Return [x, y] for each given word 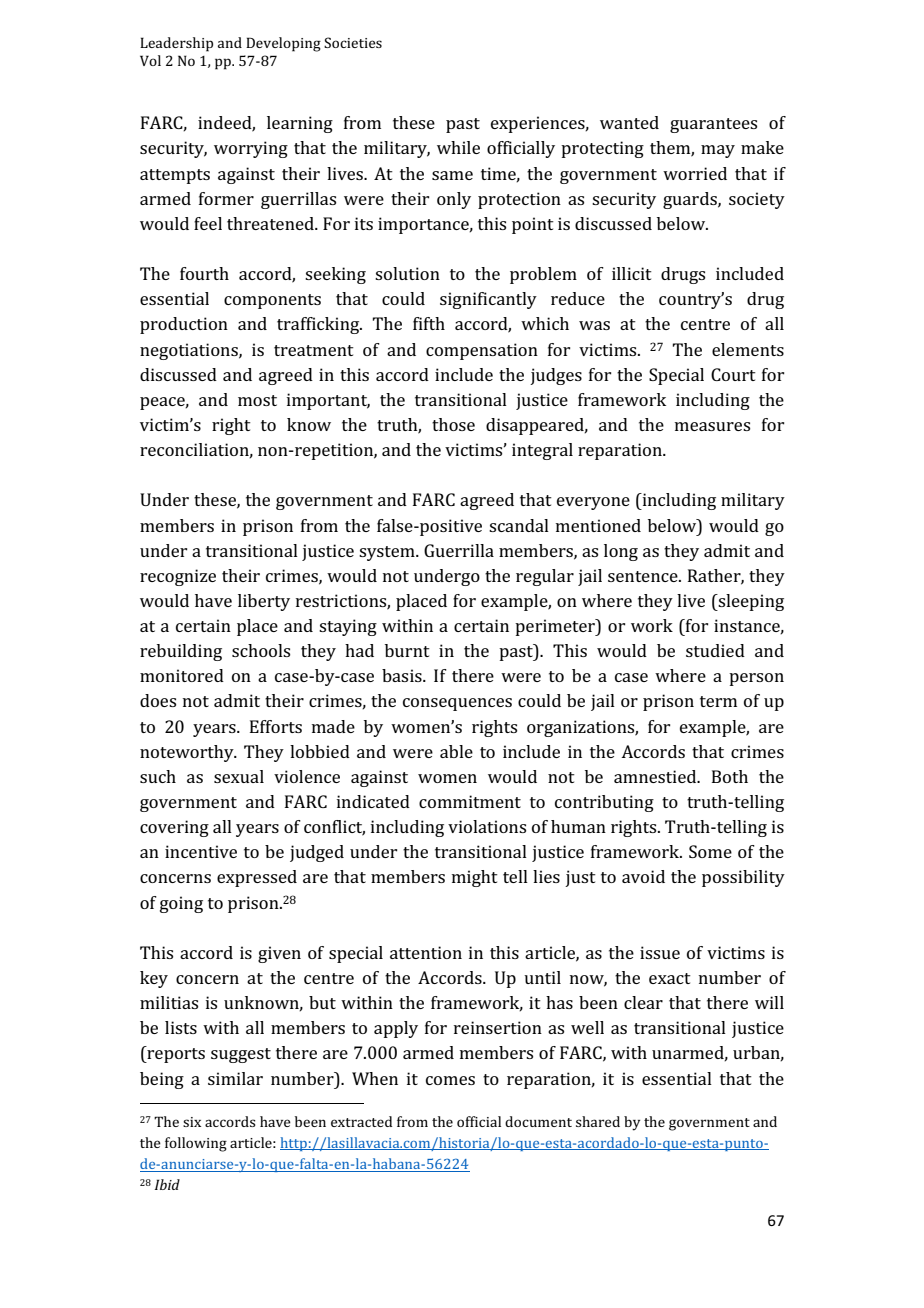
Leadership [176, 44]
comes [450, 1080]
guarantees [713, 125]
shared [598, 1121]
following [196, 1144]
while [458, 147]
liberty [264, 602]
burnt [407, 650]
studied [715, 650]
